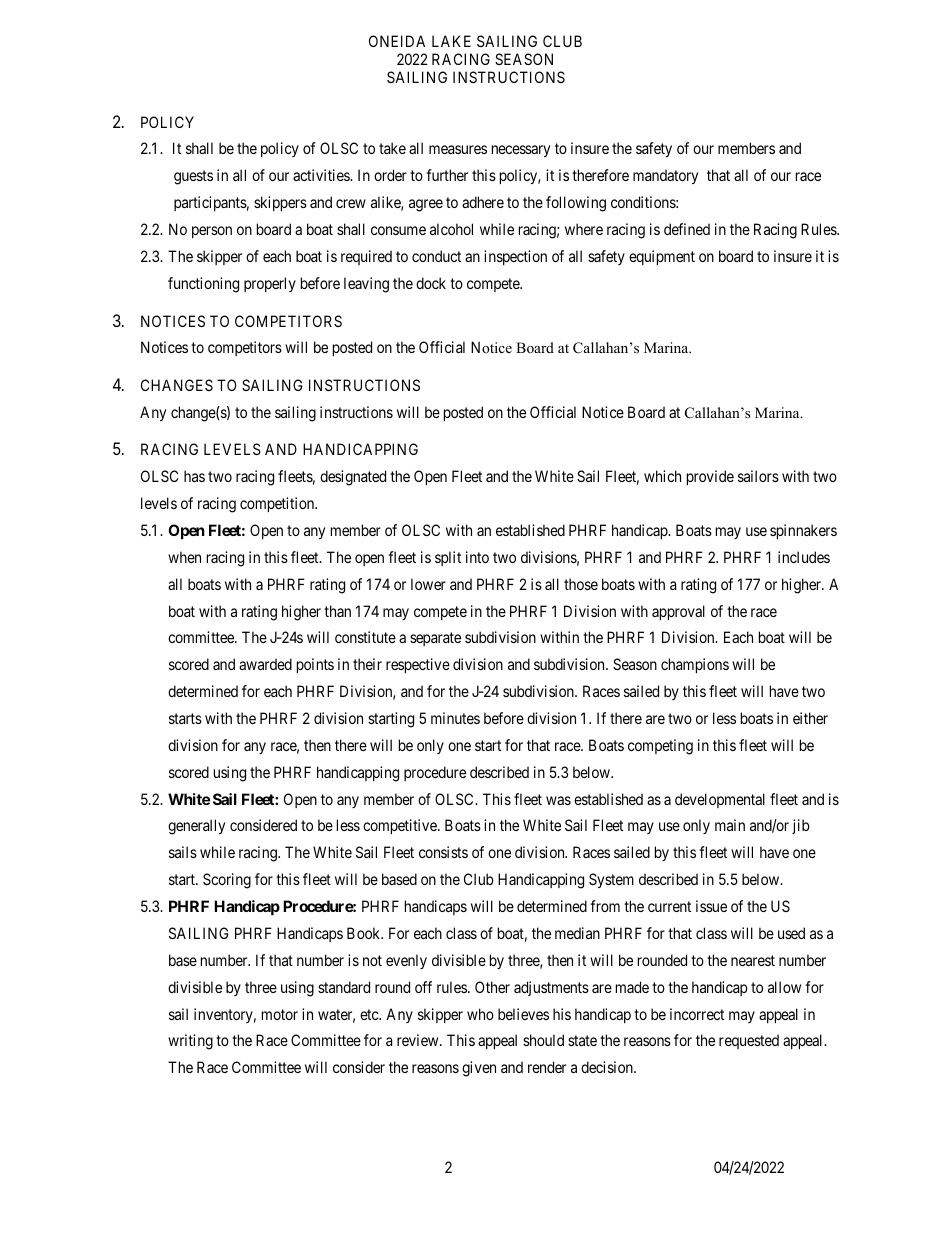  Describe the element at coordinates (194, 476) in the screenshot. I see `has` at that location.
